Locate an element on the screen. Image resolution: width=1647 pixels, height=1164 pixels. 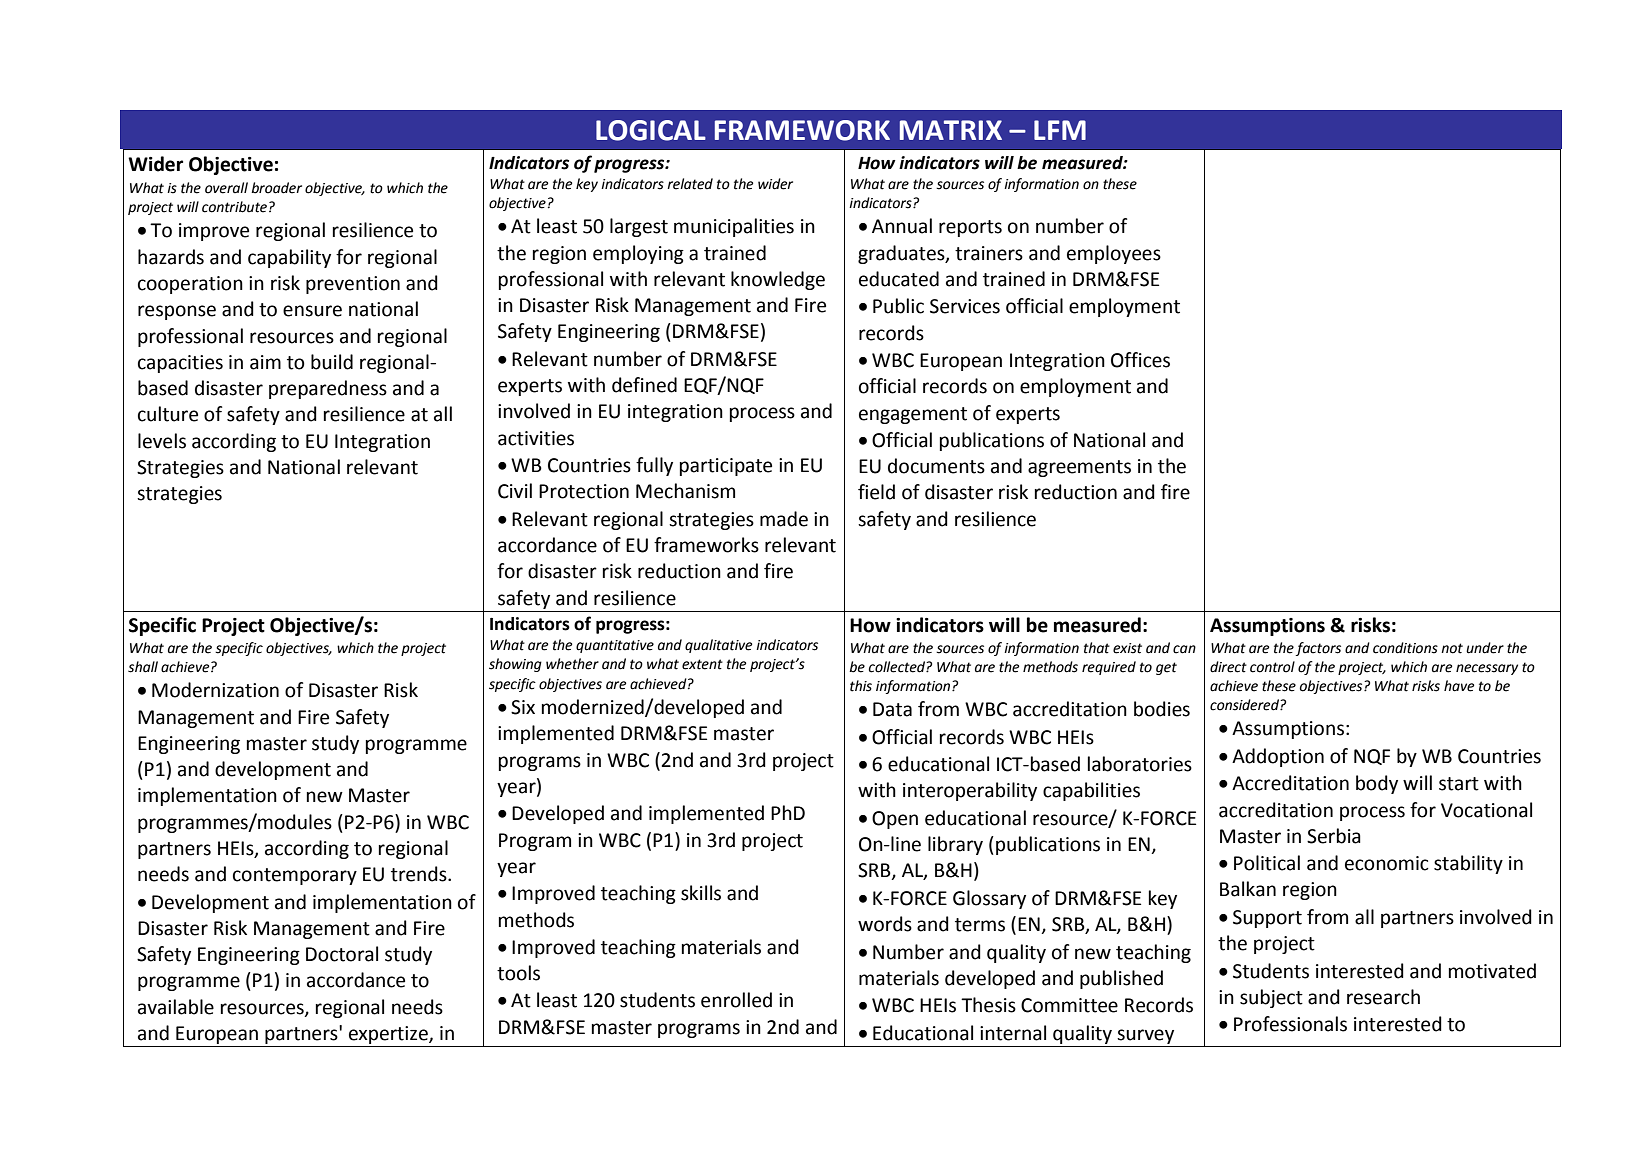
available is located at coordinates (176, 1007).
